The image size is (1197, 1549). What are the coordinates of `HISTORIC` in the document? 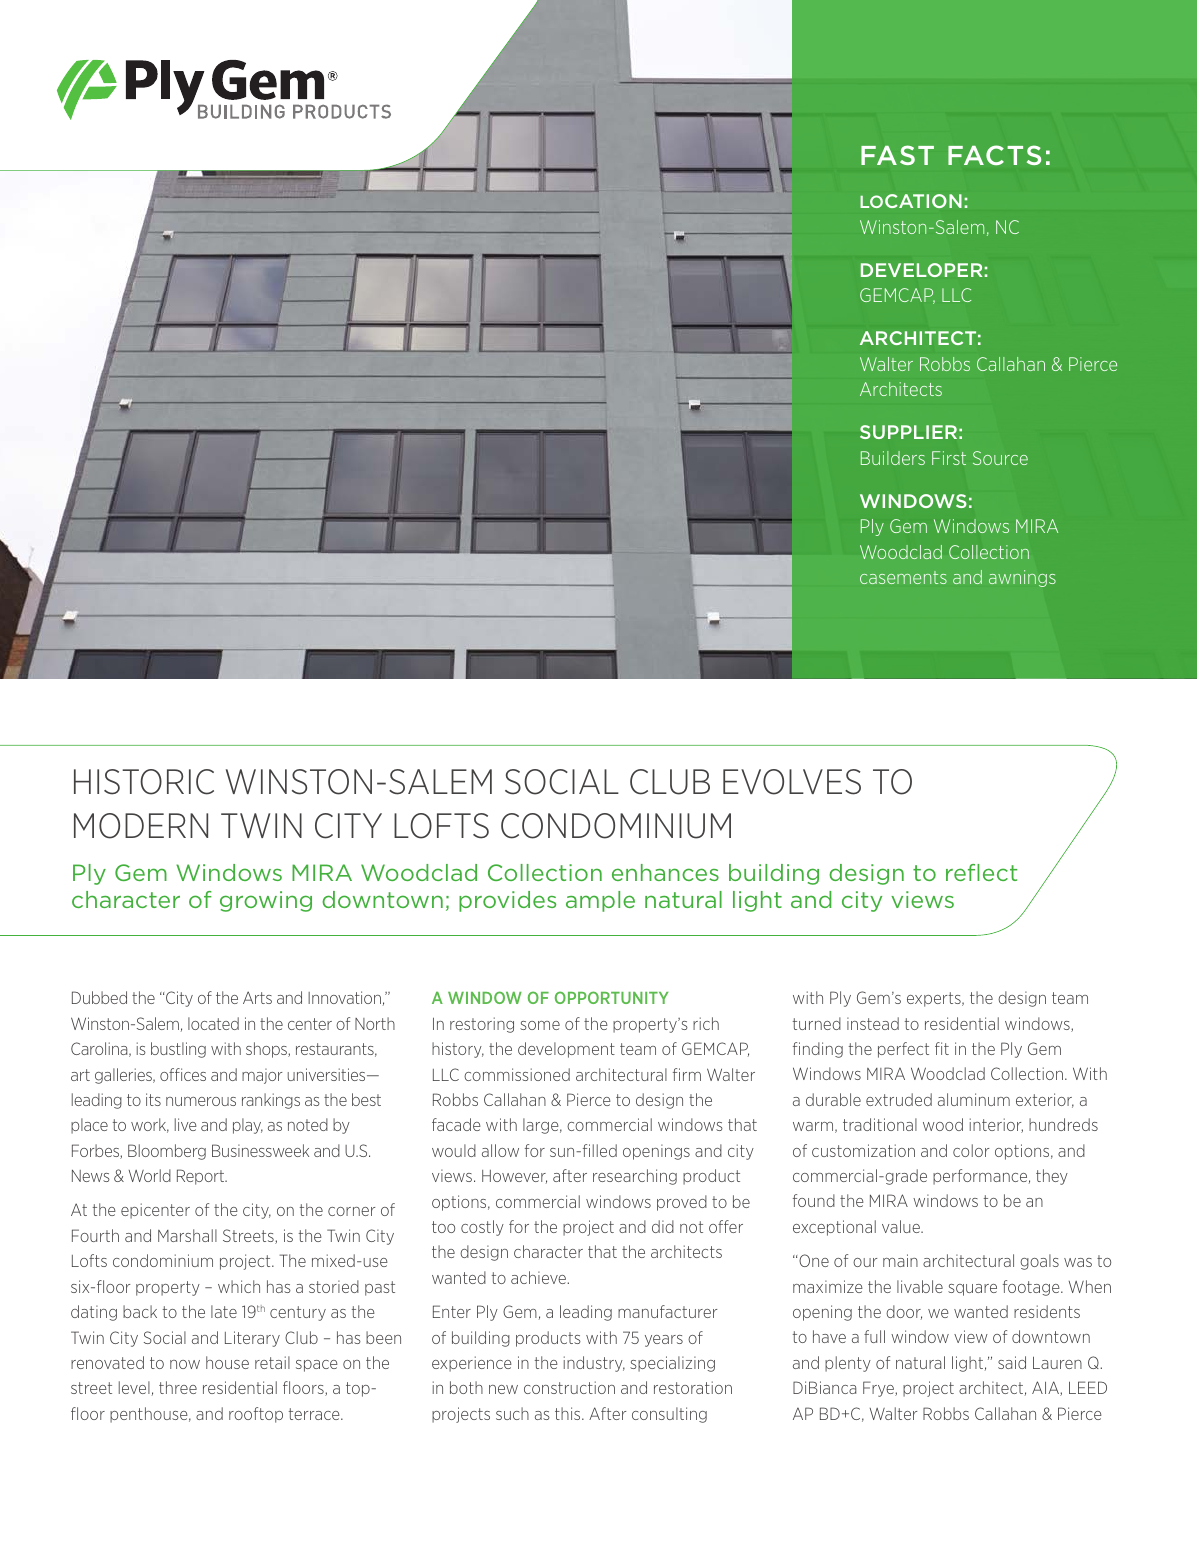 It's located at (144, 782).
